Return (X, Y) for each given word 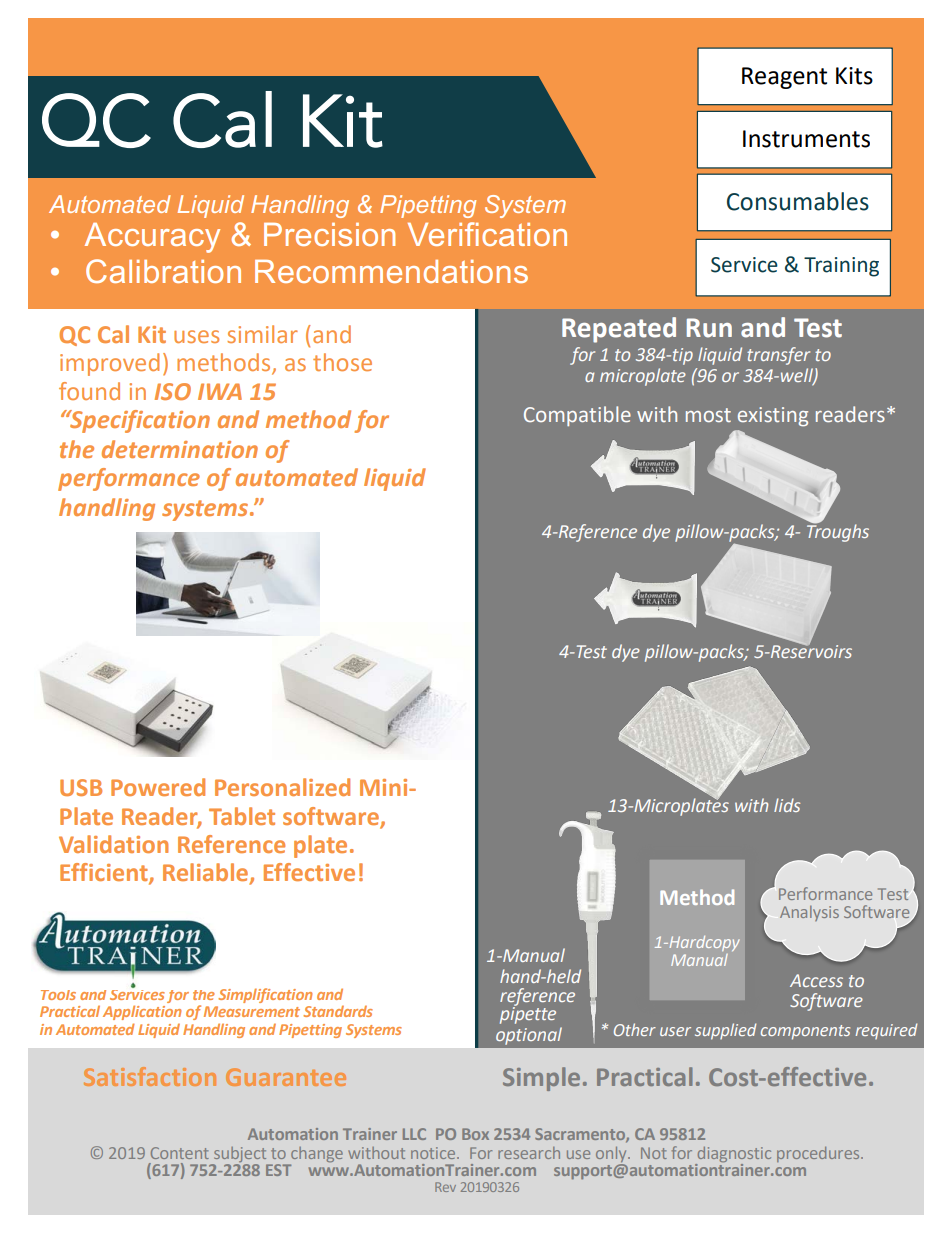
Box (475, 1134)
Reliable (207, 873)
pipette (528, 1014)
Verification (487, 234)
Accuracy (152, 238)
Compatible (577, 416)
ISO (173, 391)
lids (787, 805)
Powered (158, 787)
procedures (819, 1154)
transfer (778, 356)
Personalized (282, 787)
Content (180, 1153)
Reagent (784, 78)
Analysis (809, 913)
